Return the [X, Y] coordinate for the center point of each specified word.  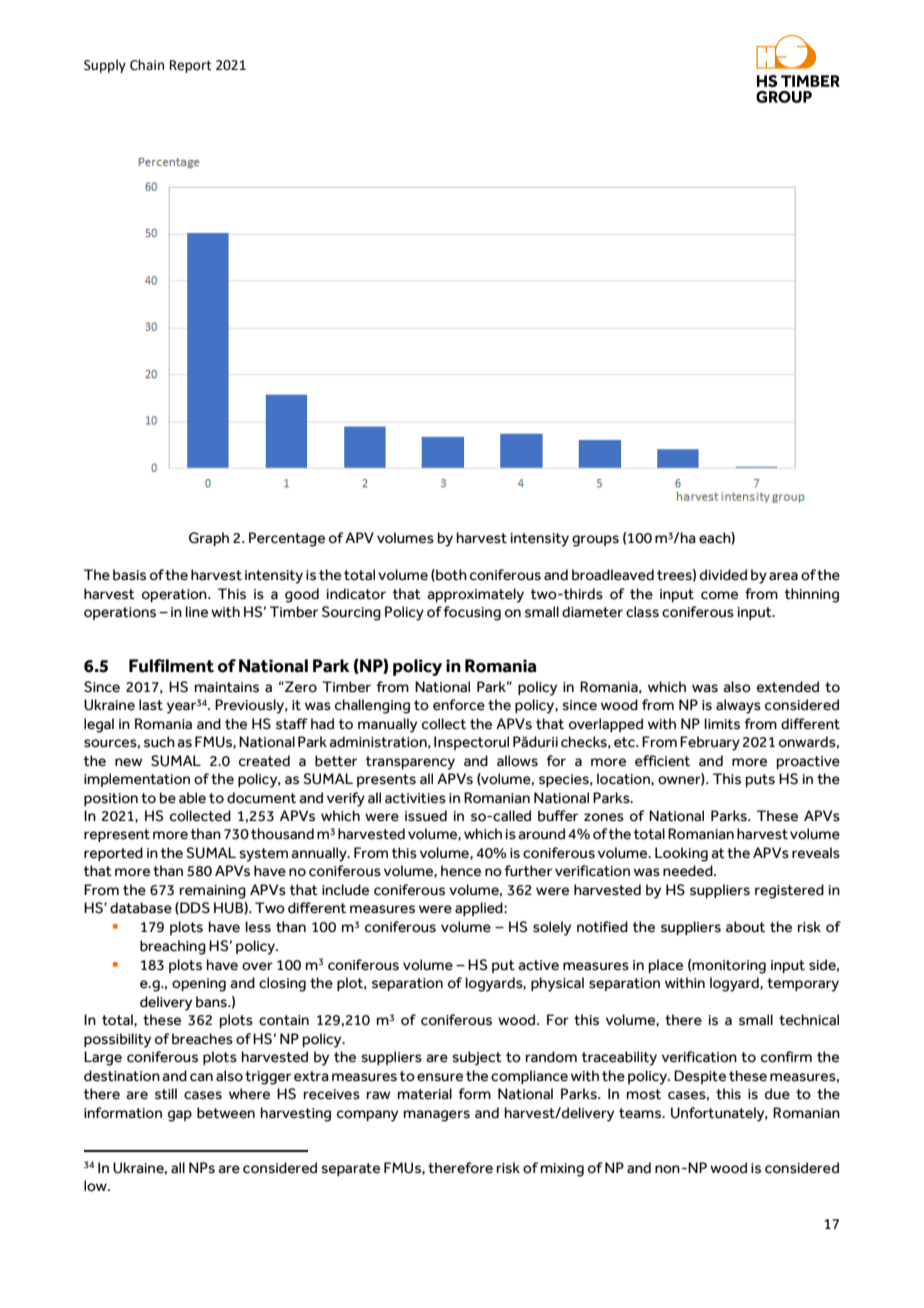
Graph [209, 539]
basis [129, 575]
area [783, 576]
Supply [105, 66]
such [159, 742]
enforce [459, 705]
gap [180, 1116]
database [141, 908]
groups [595, 541]
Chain [147, 65]
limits [722, 724]
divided [723, 575]
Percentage [287, 539]
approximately [476, 595]
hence [461, 871]
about [745, 927]
